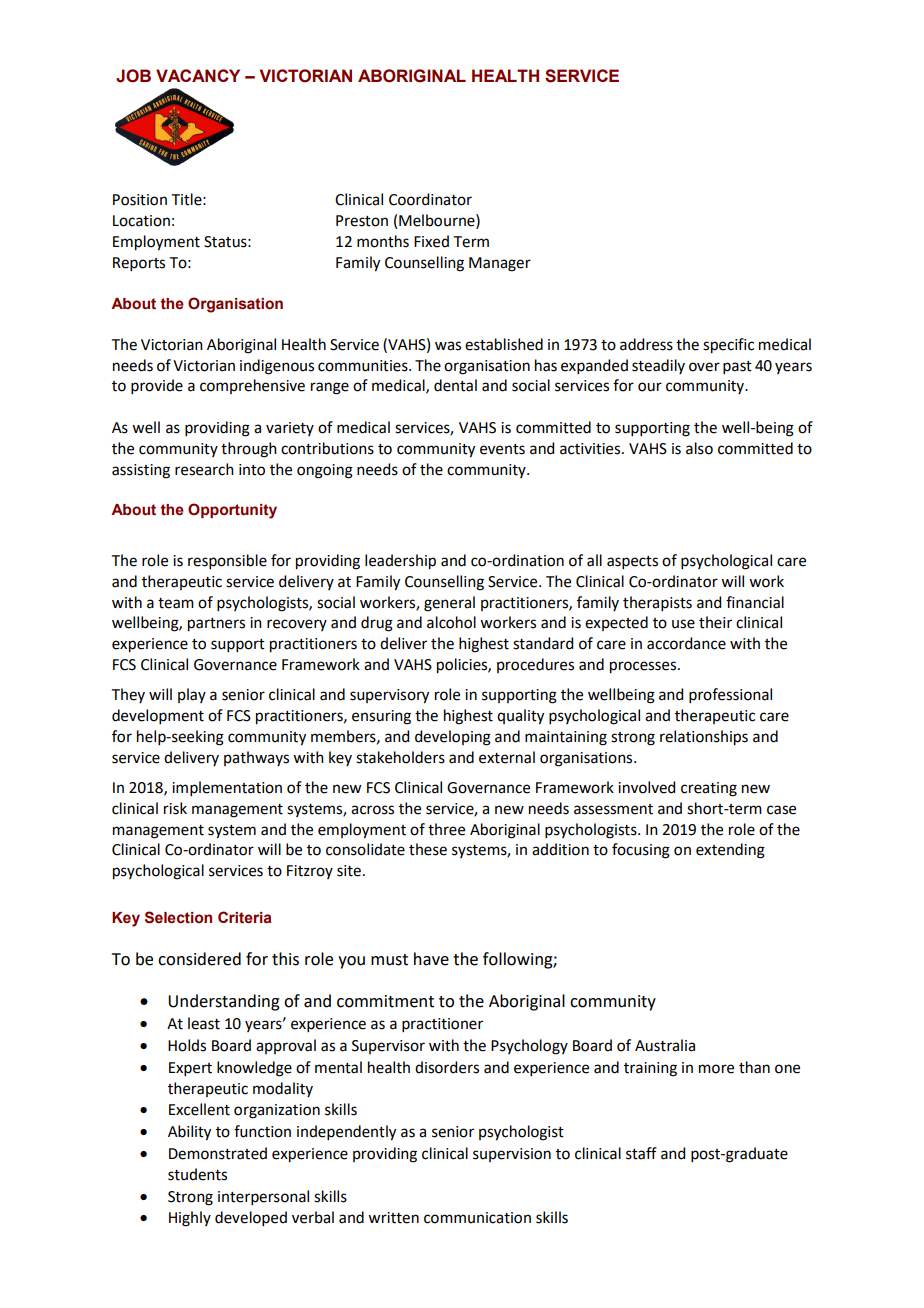  Describe the element at coordinates (500, 264) in the screenshot. I see `Manager` at that location.
